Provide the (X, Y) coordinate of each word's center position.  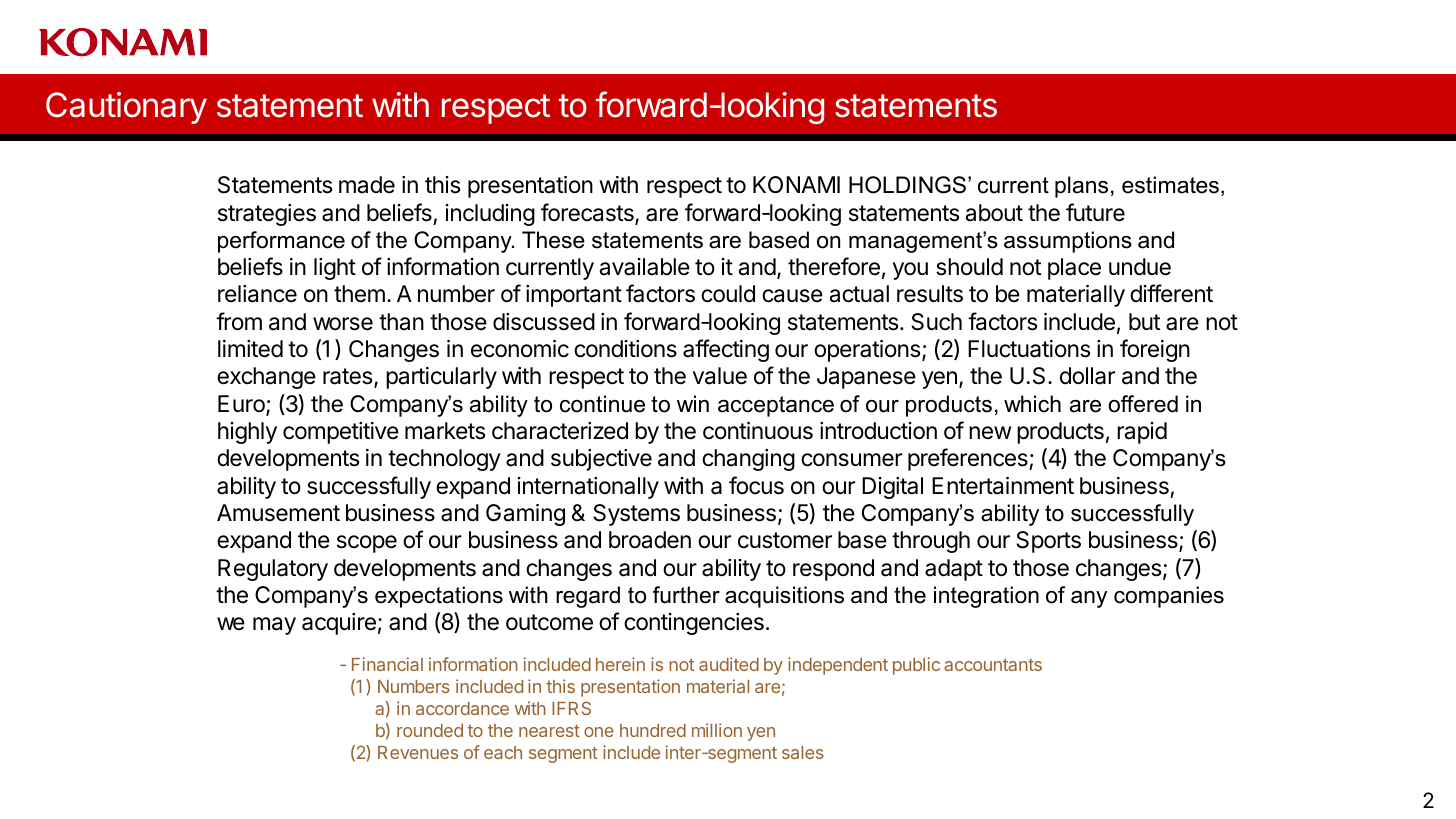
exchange (266, 378)
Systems (636, 515)
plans (1081, 187)
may (274, 626)
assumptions (1068, 242)
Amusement (278, 513)
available (645, 267)
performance (281, 242)
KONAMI (796, 185)
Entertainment (1003, 486)
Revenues (418, 752)
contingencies (694, 624)
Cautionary (126, 108)
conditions (625, 349)
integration (986, 597)
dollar (1087, 376)
